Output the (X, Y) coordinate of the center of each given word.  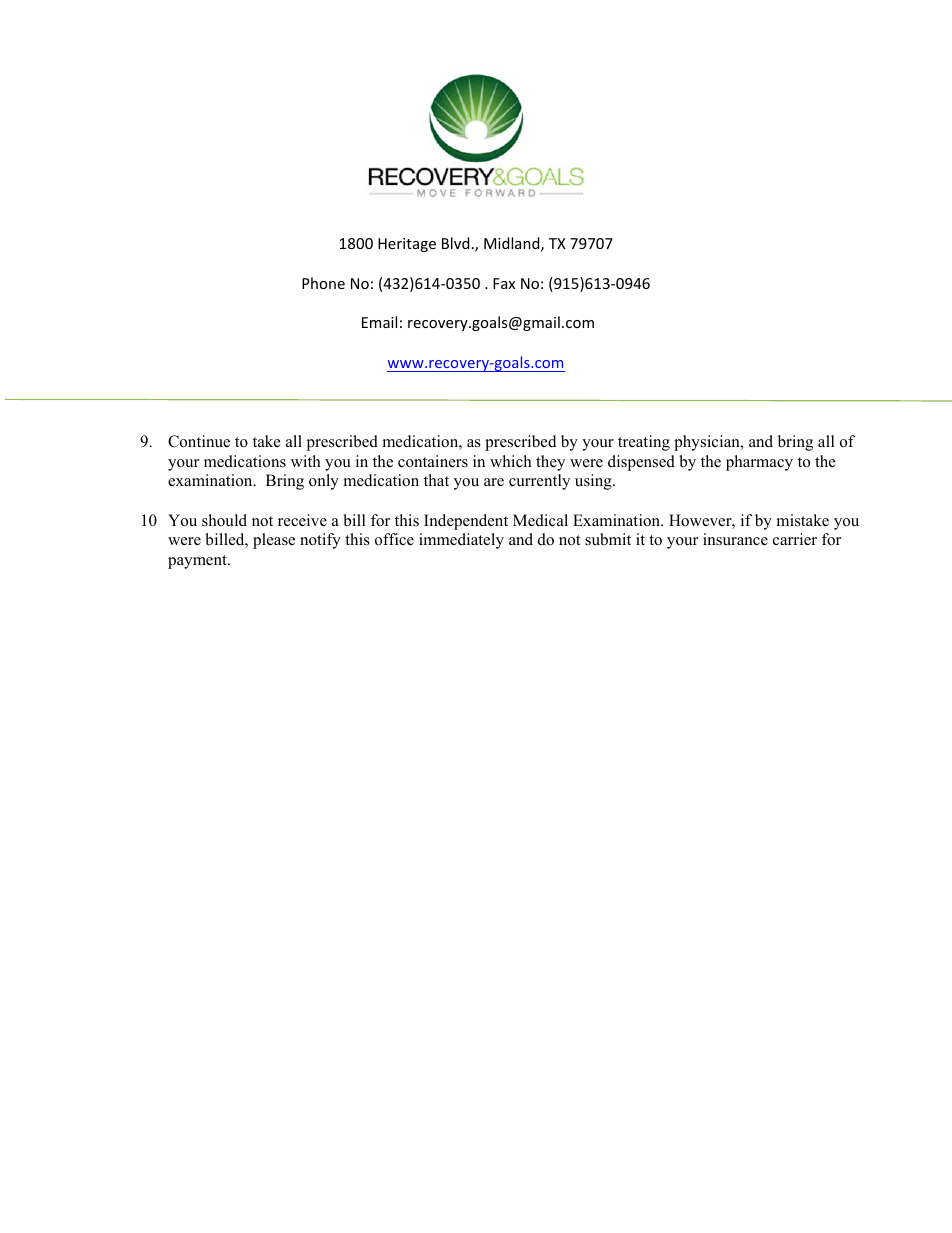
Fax (504, 283)
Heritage (407, 245)
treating (644, 443)
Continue (199, 441)
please (274, 541)
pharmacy (759, 463)
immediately (461, 541)
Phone (323, 283)
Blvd (455, 243)
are (494, 482)
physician (708, 443)
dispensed (641, 463)
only (324, 482)
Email (379, 322)
